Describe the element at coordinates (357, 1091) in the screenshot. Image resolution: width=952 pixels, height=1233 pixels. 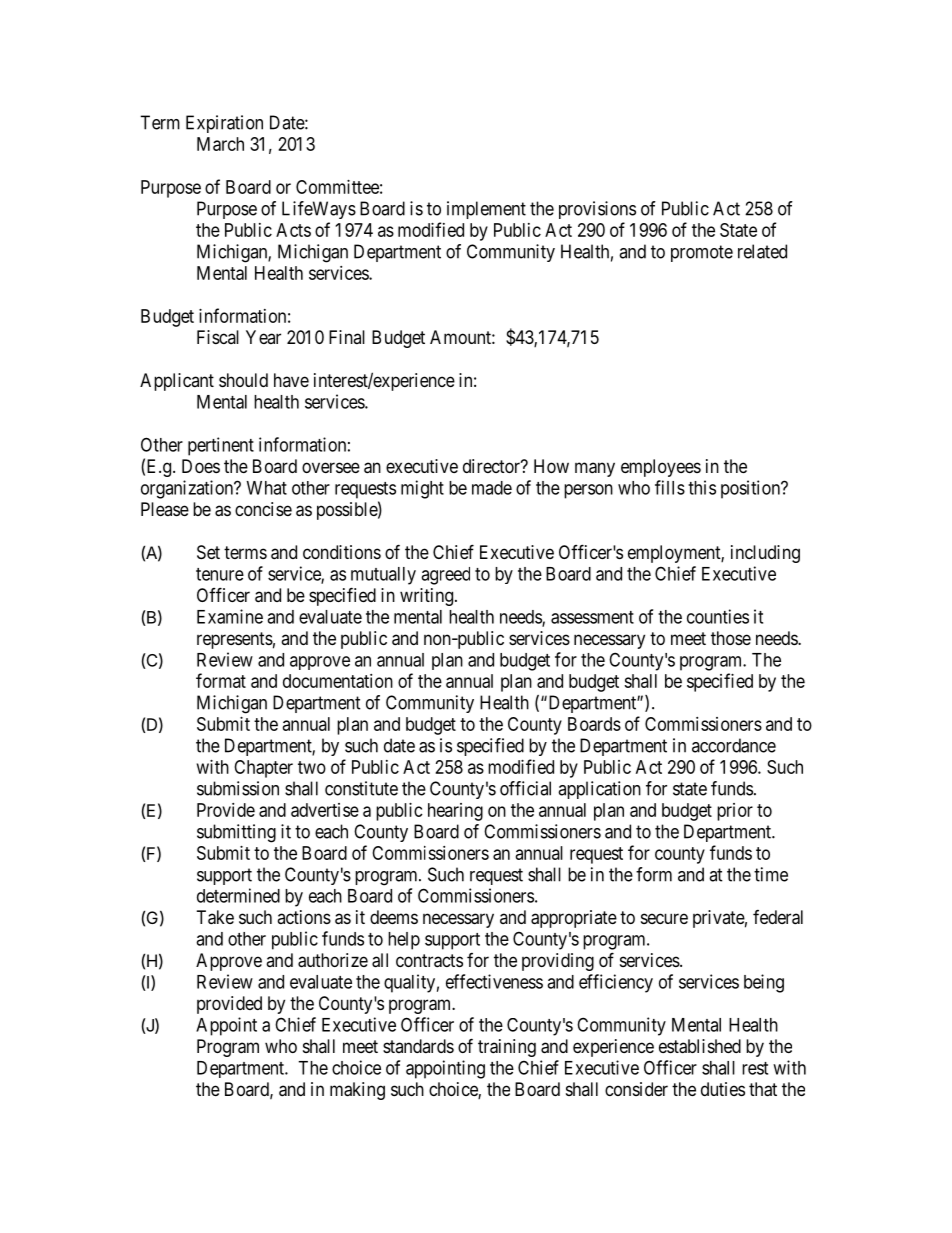
I see `making` at that location.
